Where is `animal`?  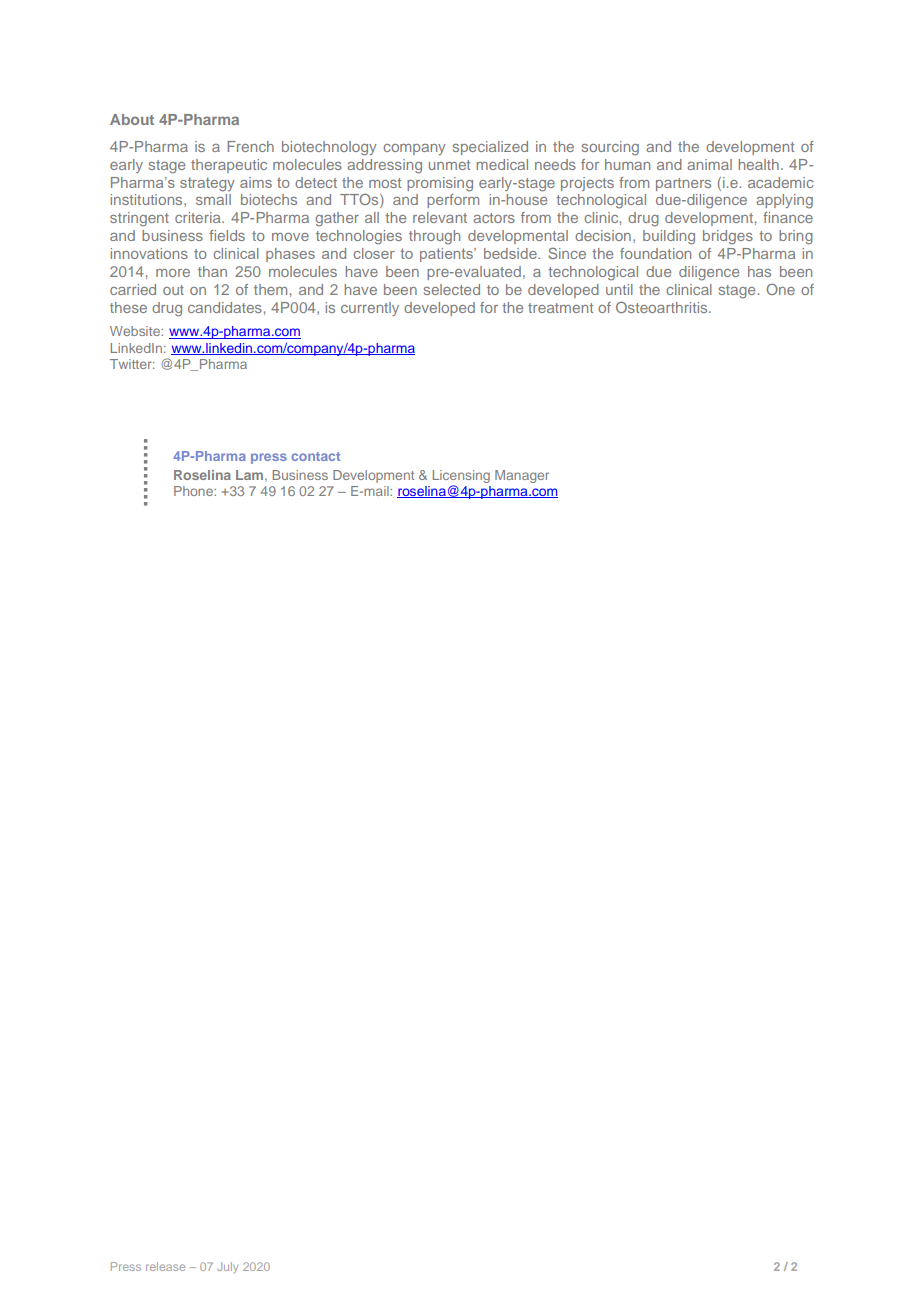
animal is located at coordinates (709, 164).
